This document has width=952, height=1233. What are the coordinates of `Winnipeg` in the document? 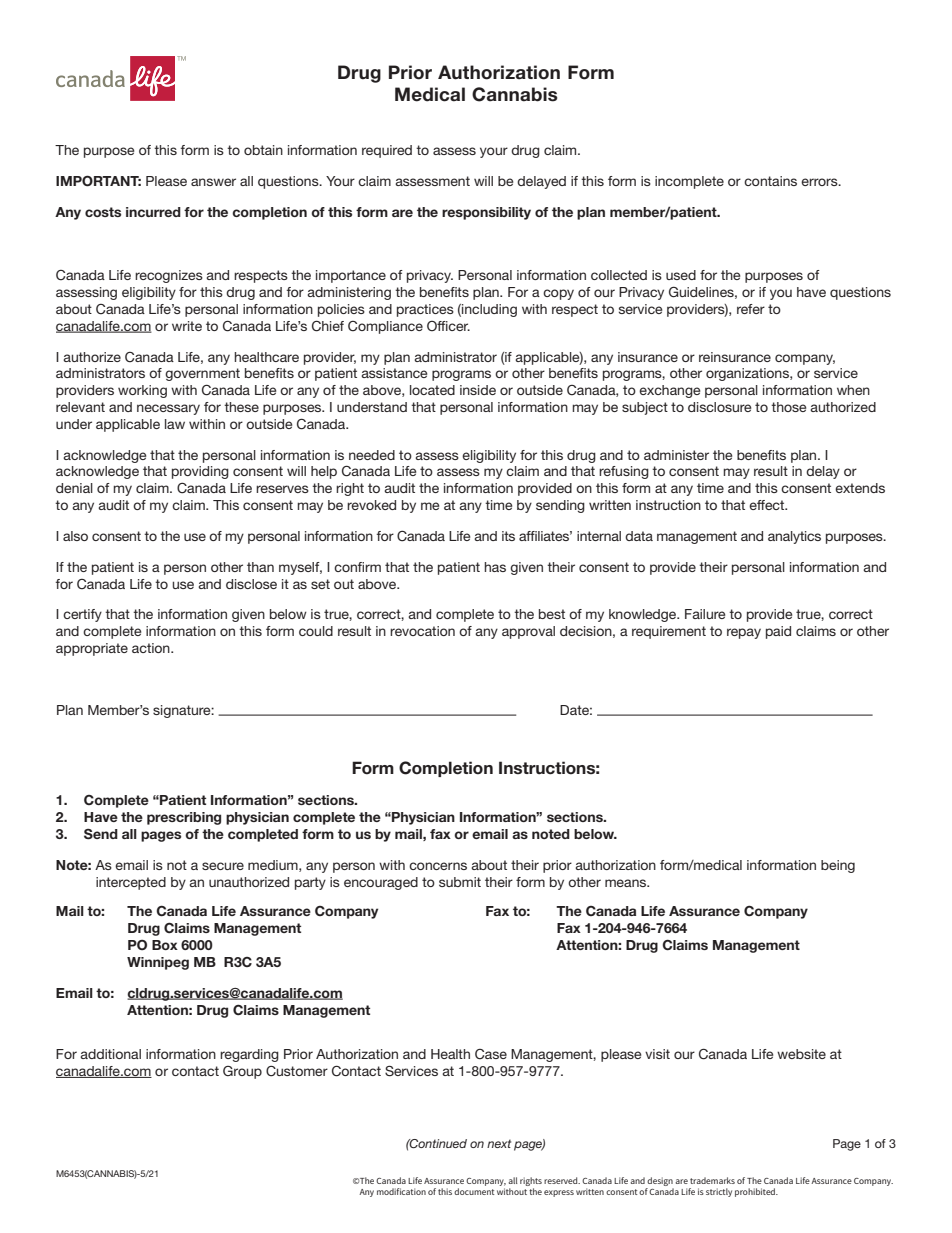 It's located at (158, 963).
